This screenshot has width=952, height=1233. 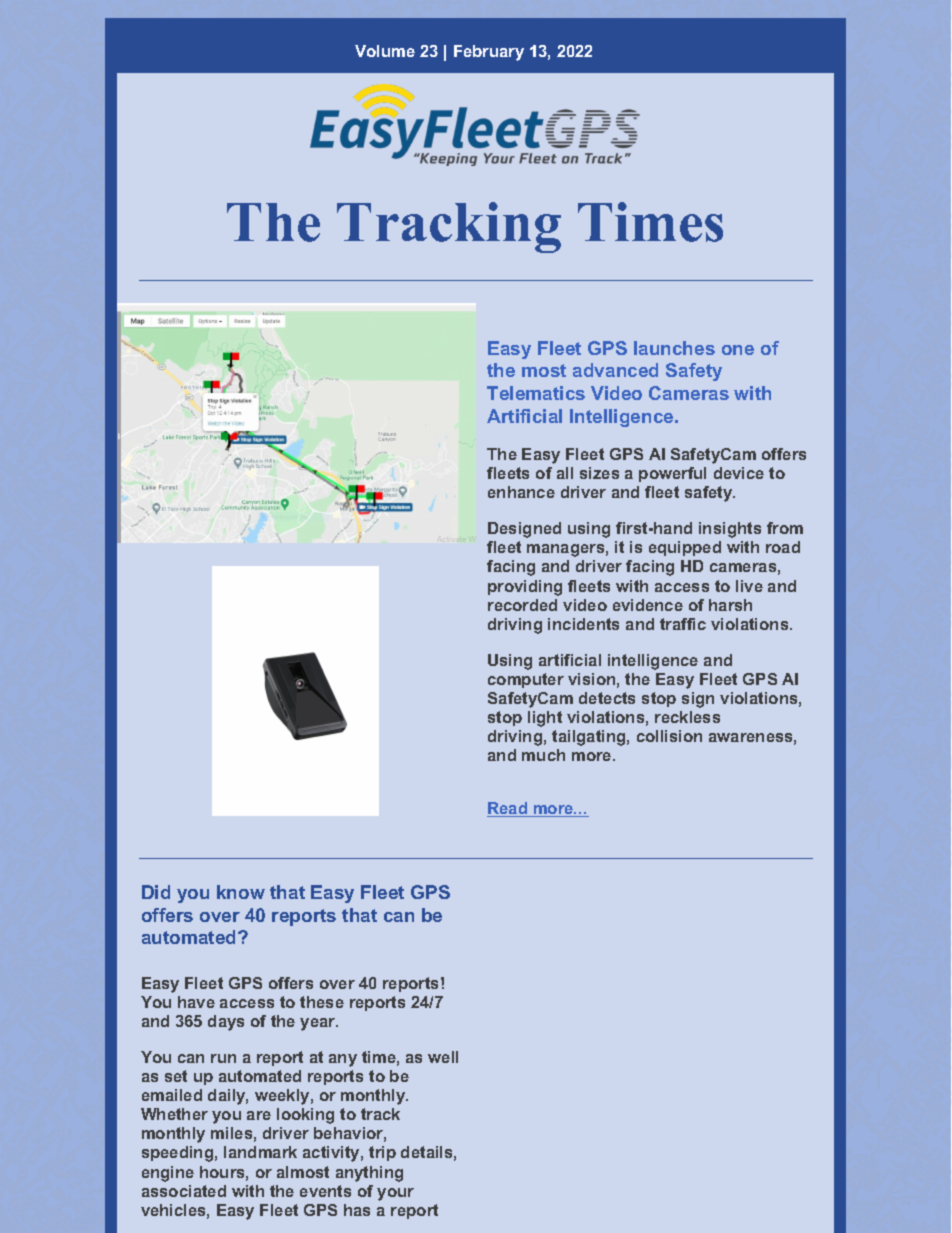 What do you see at coordinates (489, 53) in the screenshot?
I see `February` at bounding box center [489, 53].
